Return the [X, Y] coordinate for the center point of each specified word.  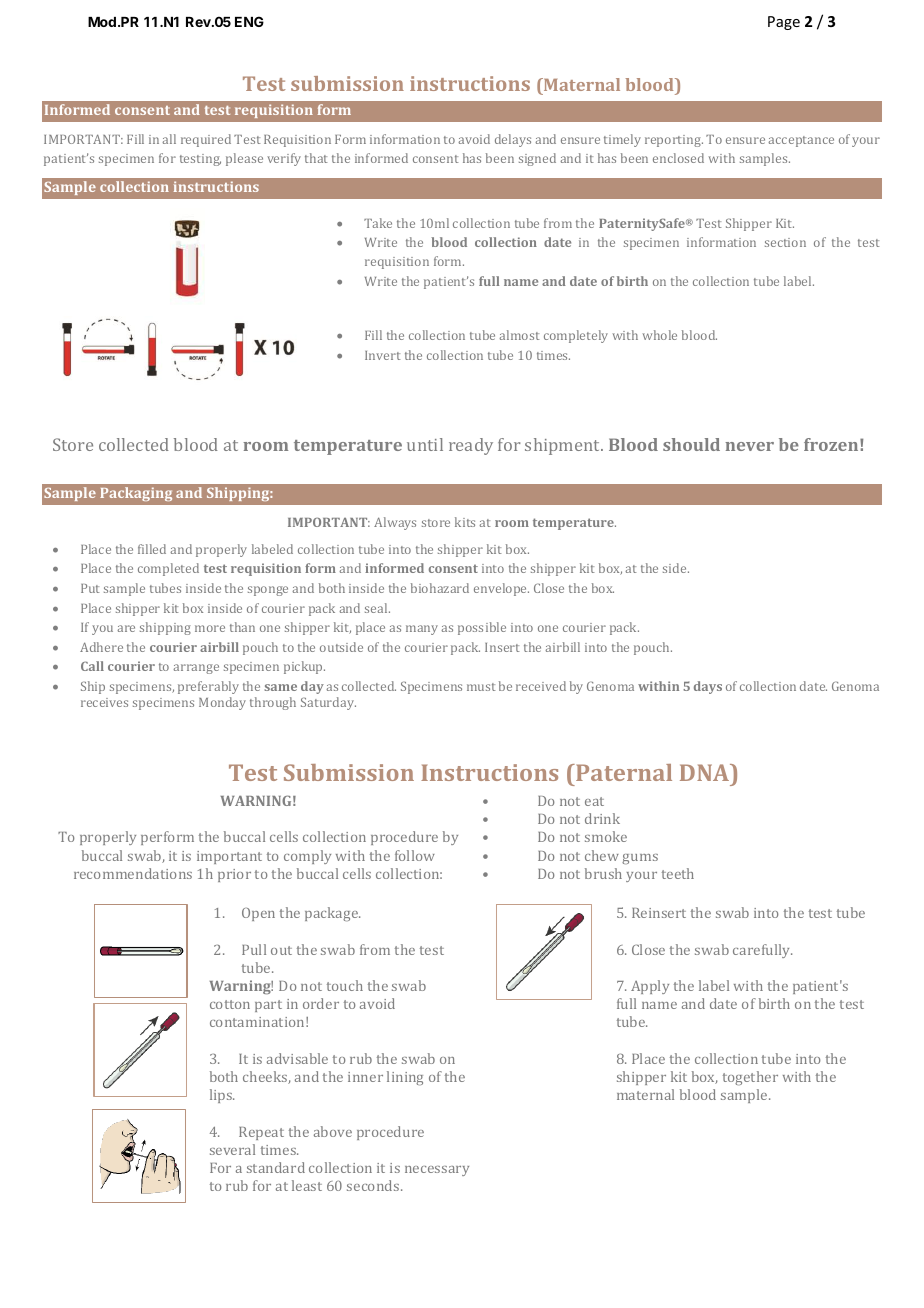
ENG [249, 21]
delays [513, 140]
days [708, 687]
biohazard [440, 588]
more [210, 628]
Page [784, 23]
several [232, 1149]
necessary [437, 1171]
